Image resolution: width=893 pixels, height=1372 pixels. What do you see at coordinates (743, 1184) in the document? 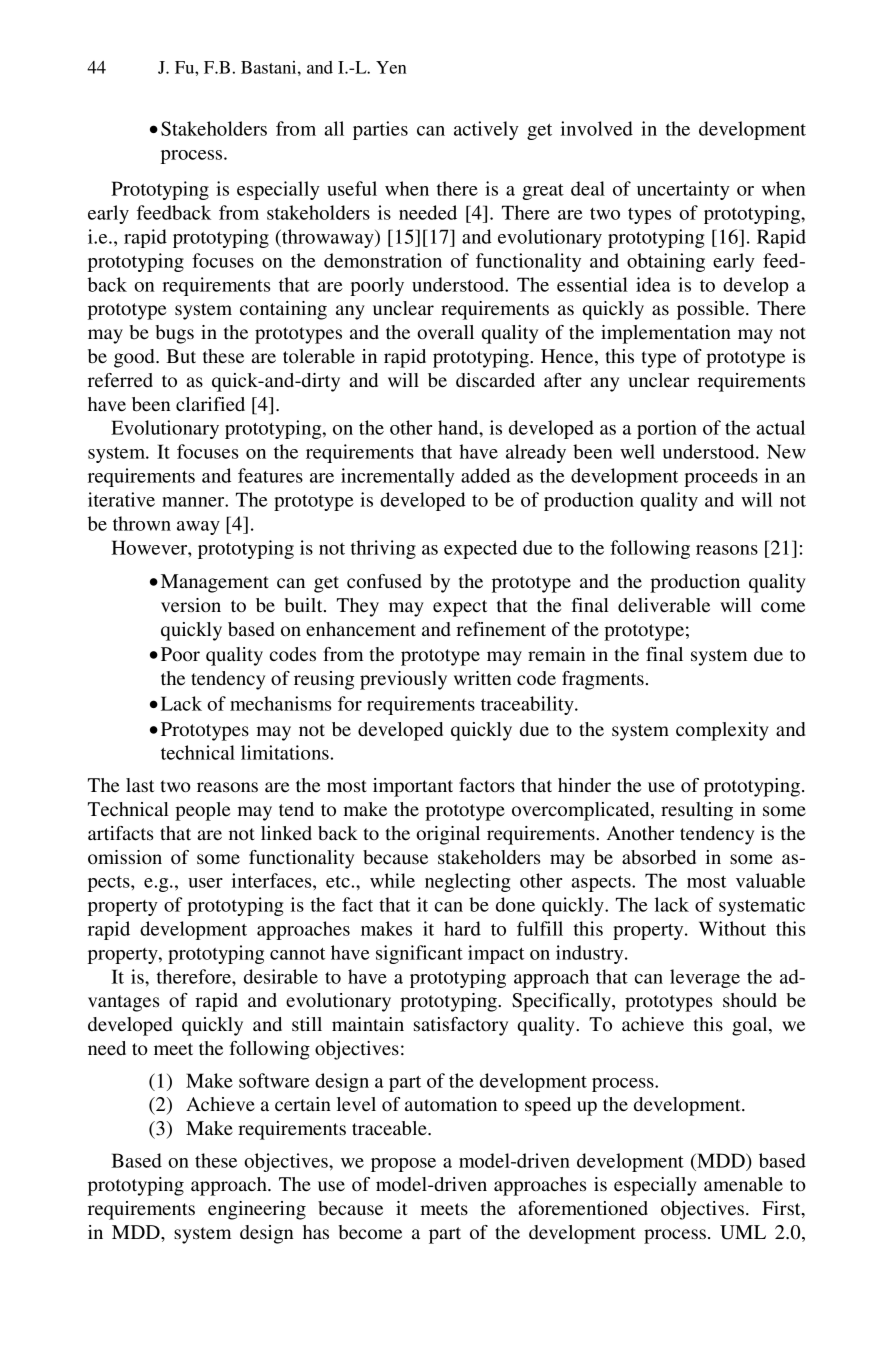
I see `amenable` at bounding box center [743, 1184].
